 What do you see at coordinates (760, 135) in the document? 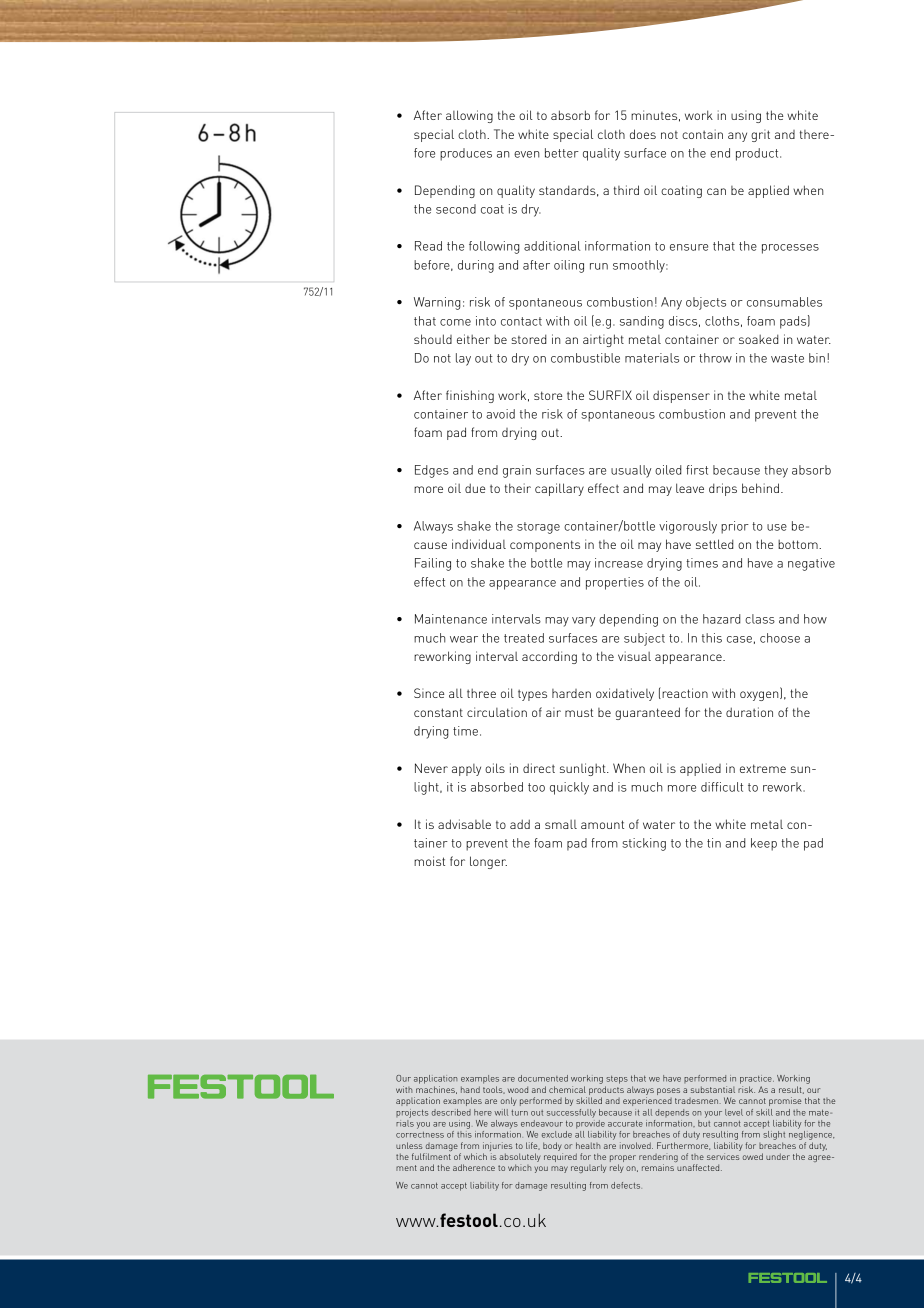
I see `grit` at bounding box center [760, 135].
